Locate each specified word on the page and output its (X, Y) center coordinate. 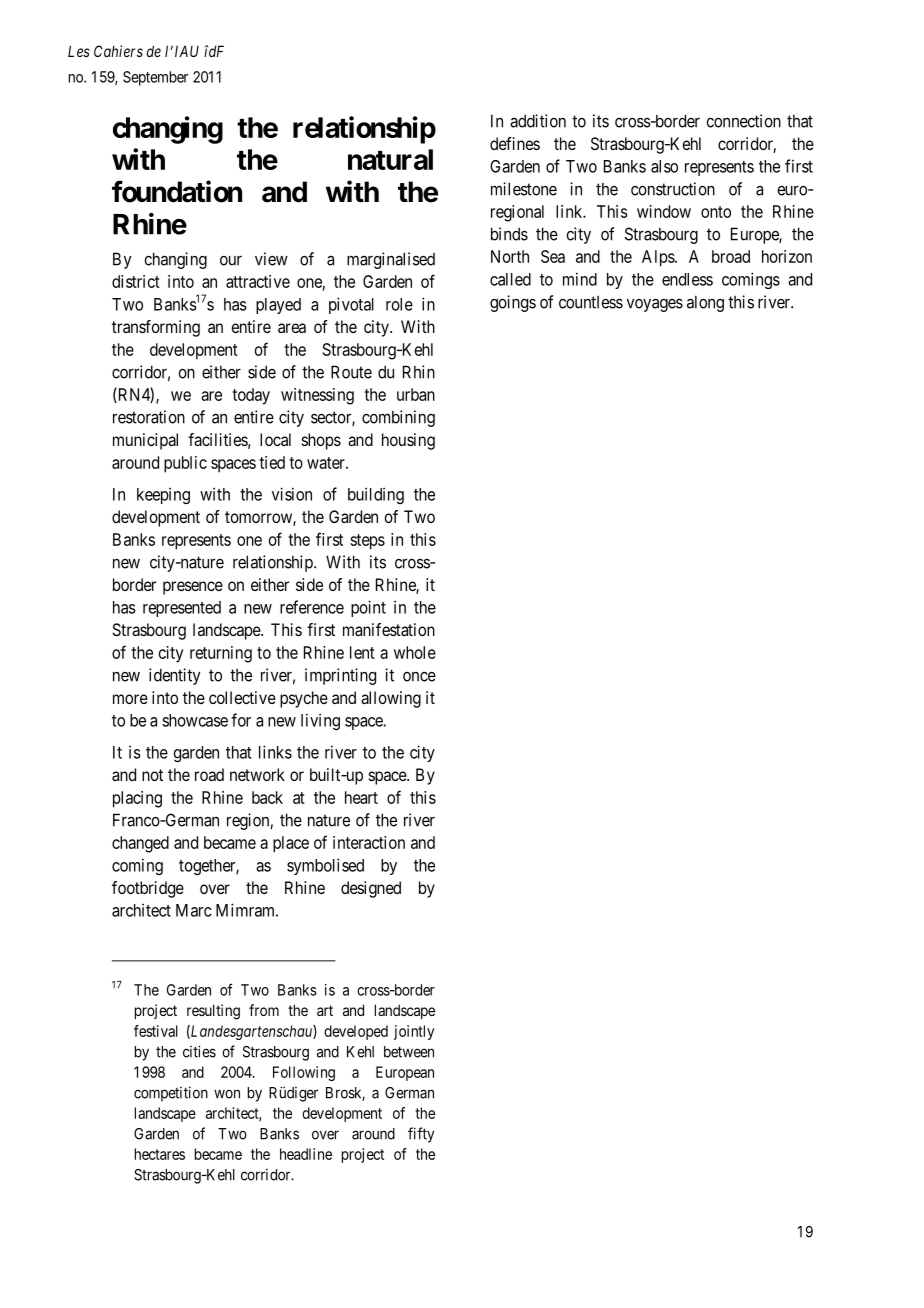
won (227, 1094)
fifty (421, 1135)
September (155, 78)
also (664, 166)
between (409, 1052)
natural (390, 159)
